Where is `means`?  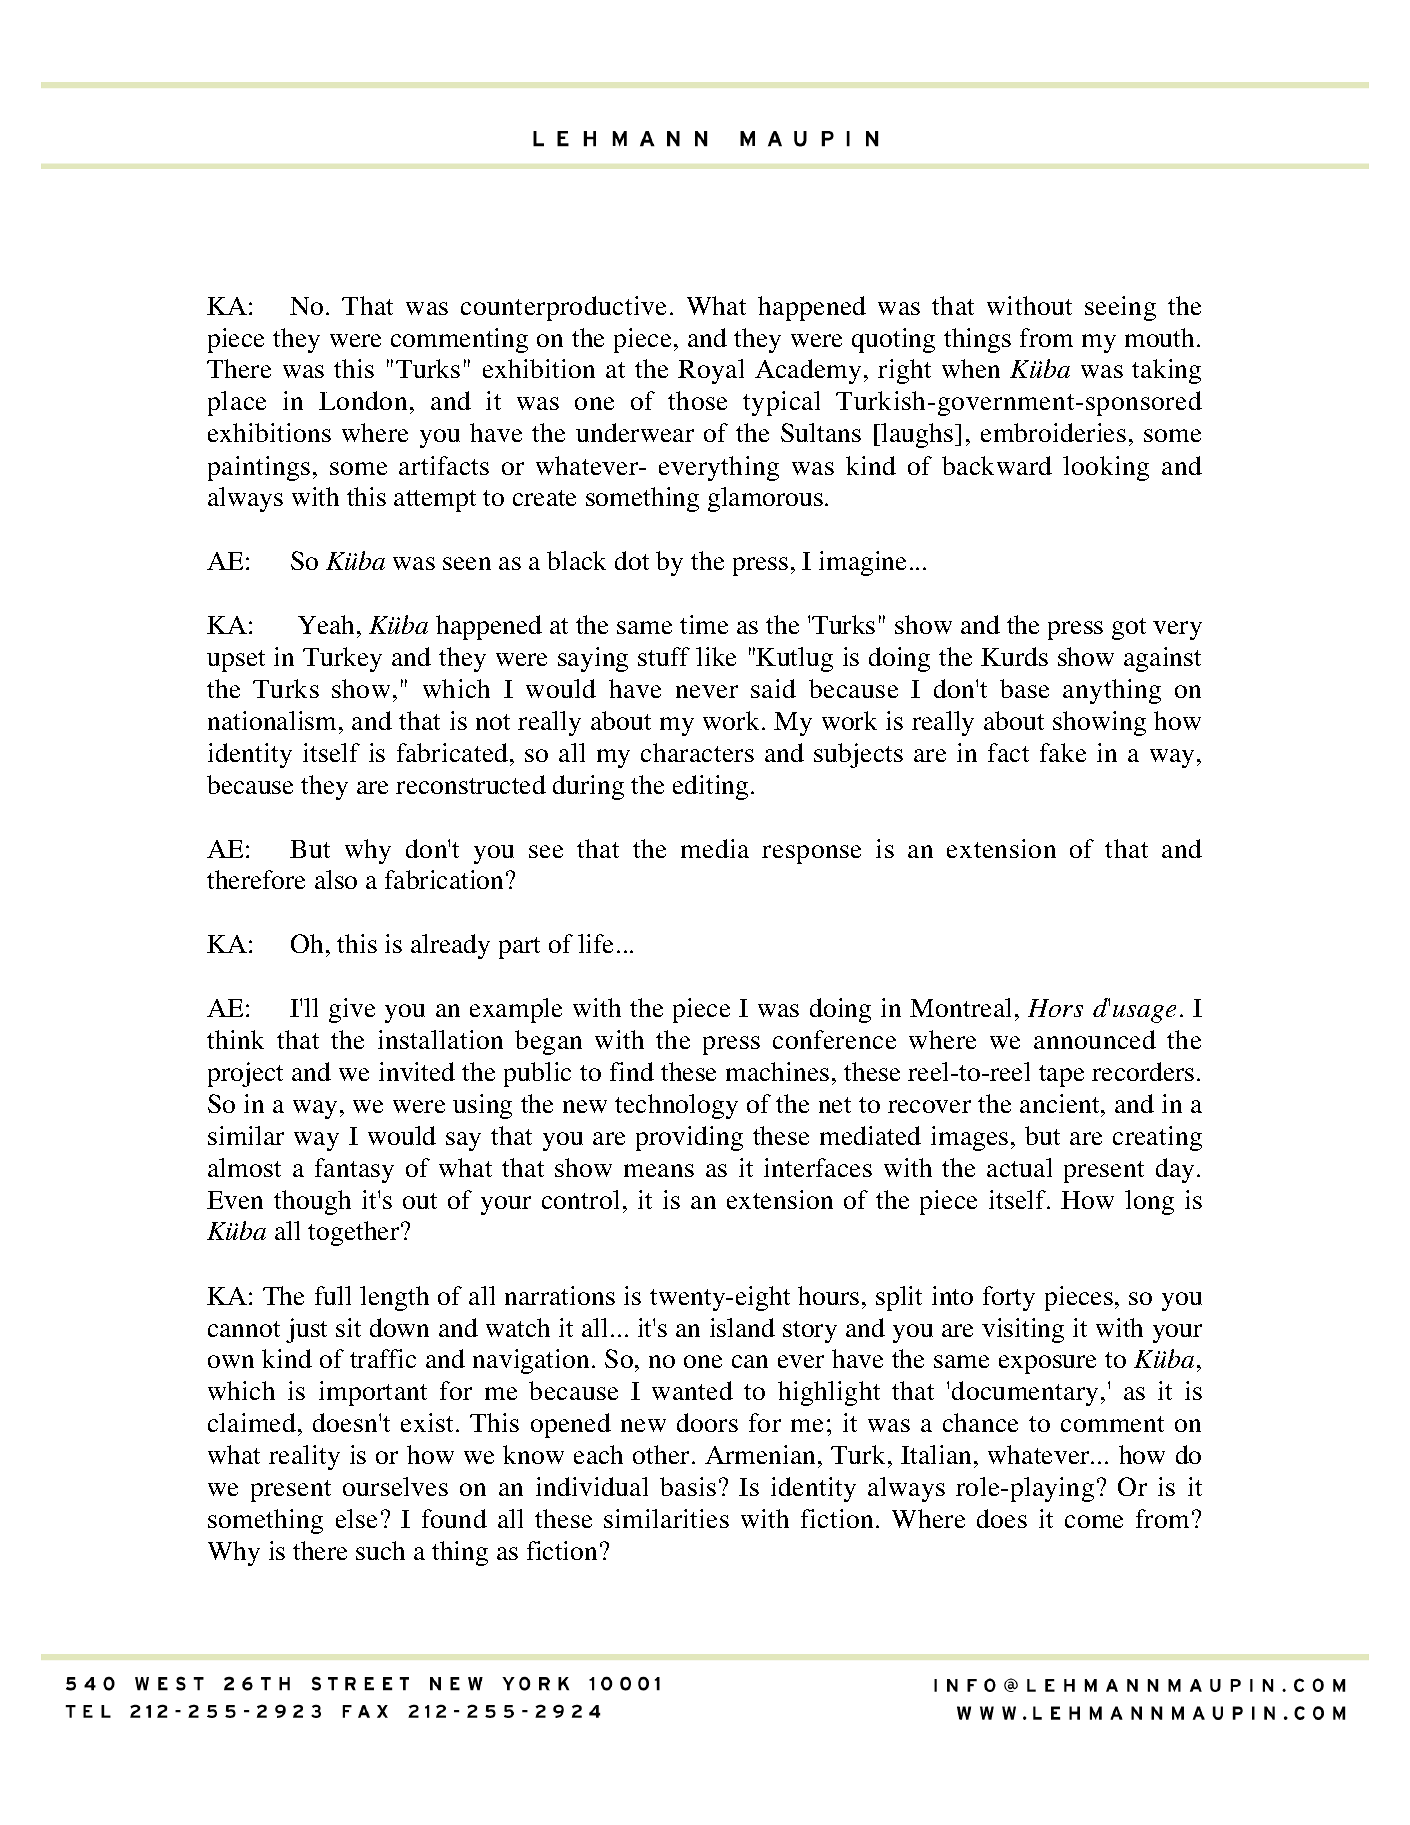
means is located at coordinates (659, 1170).
